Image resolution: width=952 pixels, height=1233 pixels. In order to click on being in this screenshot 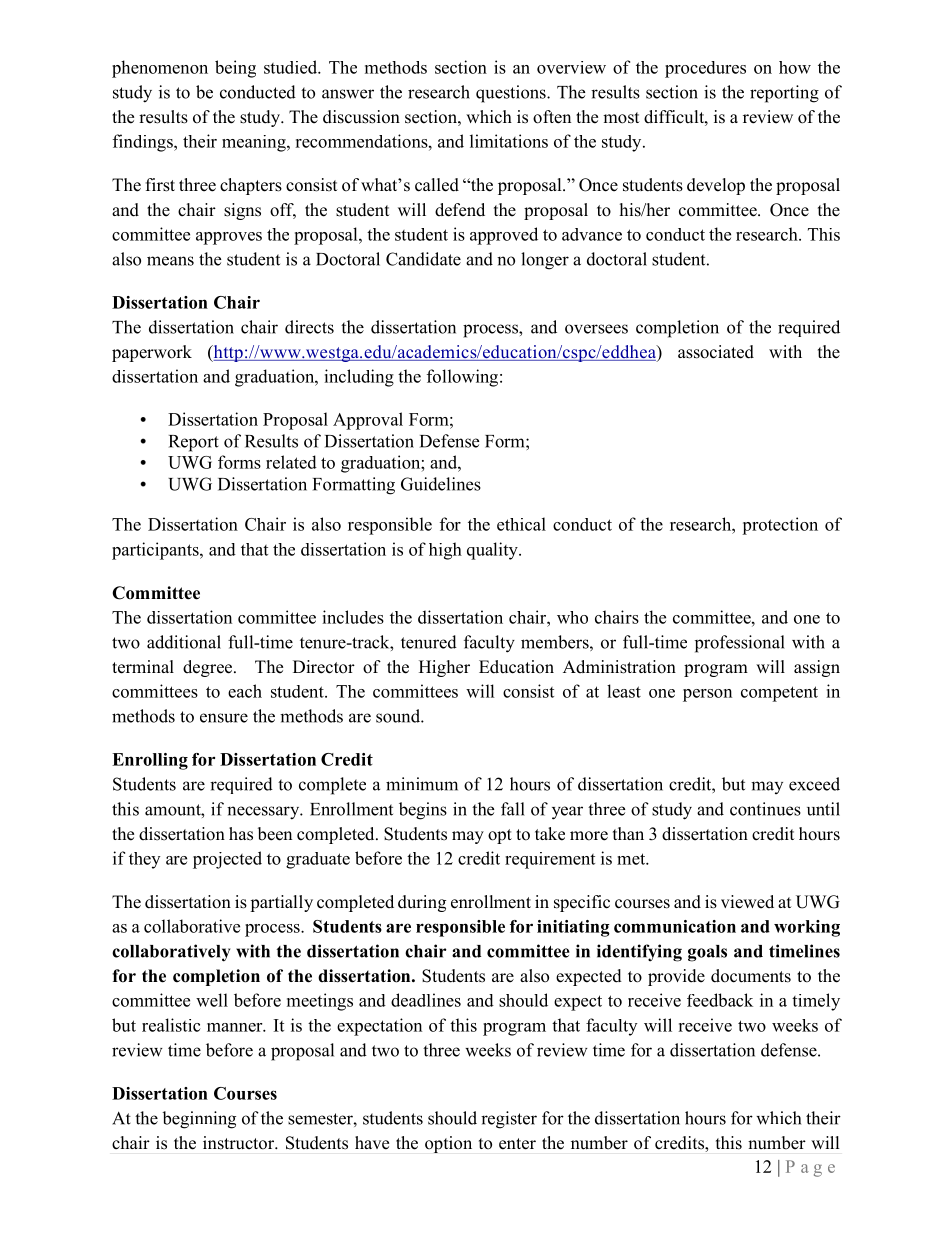, I will do `click(235, 69)`.
